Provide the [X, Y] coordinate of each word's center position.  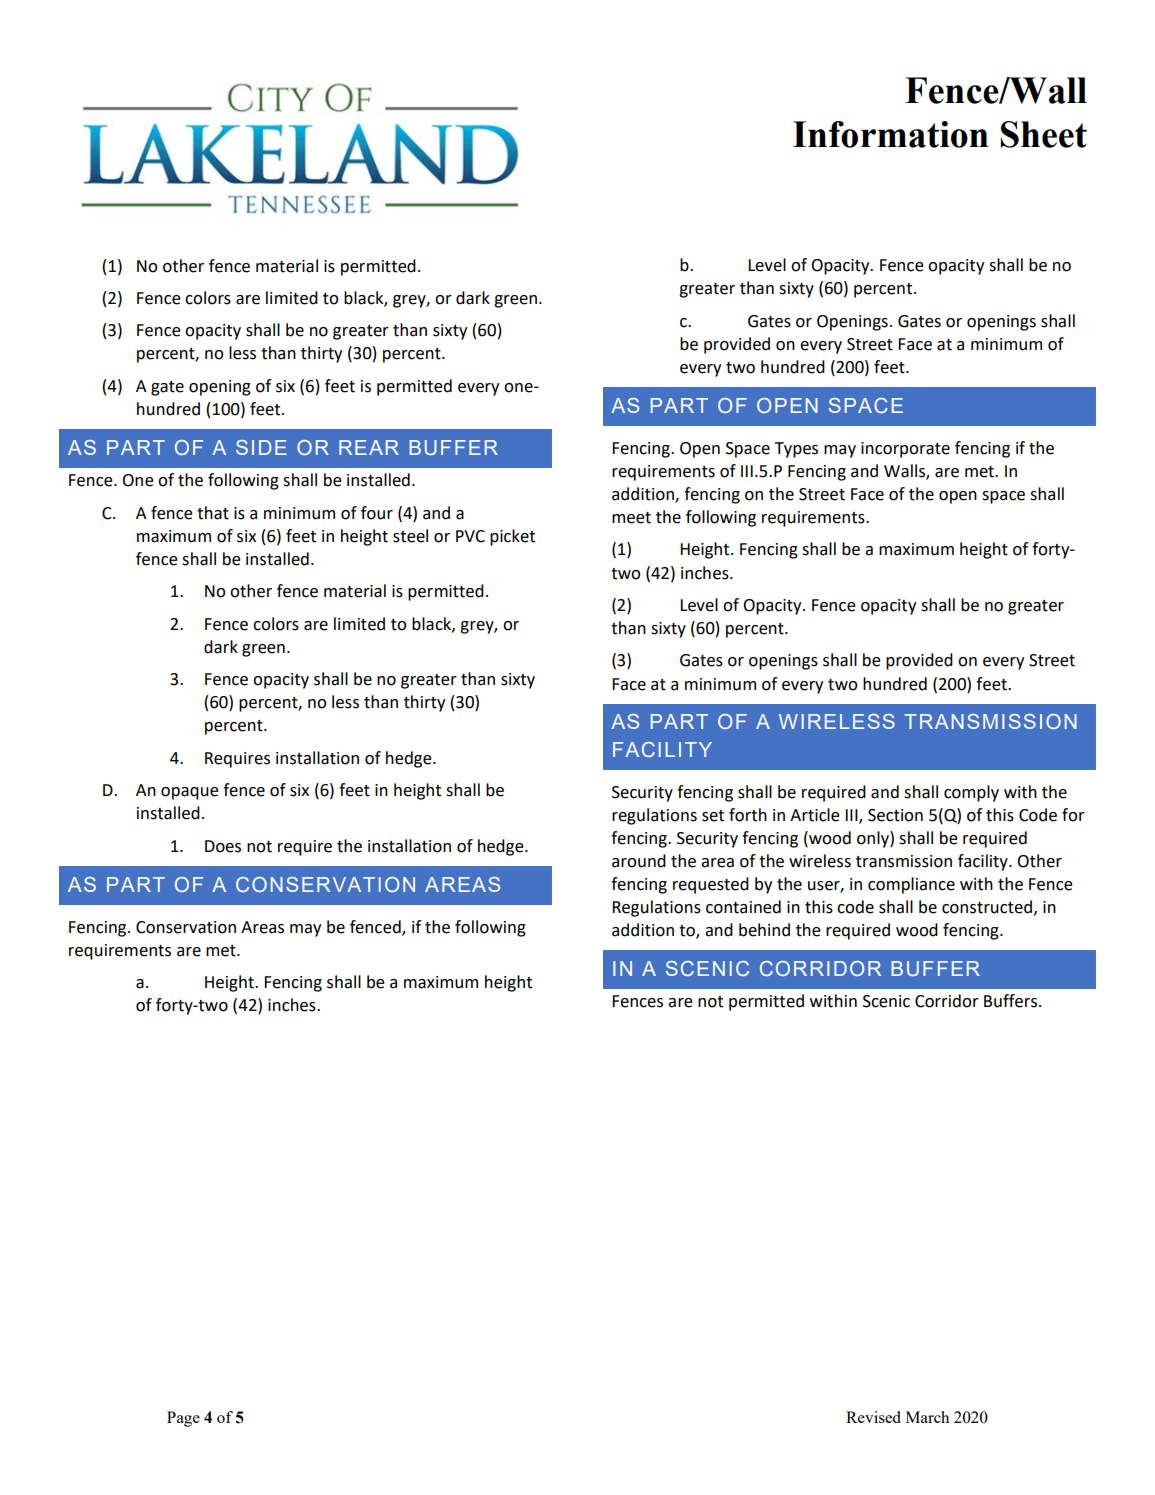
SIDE [261, 447]
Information [891, 134]
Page [183, 1419]
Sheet [1044, 134]
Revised [873, 1417]
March [927, 1417]
